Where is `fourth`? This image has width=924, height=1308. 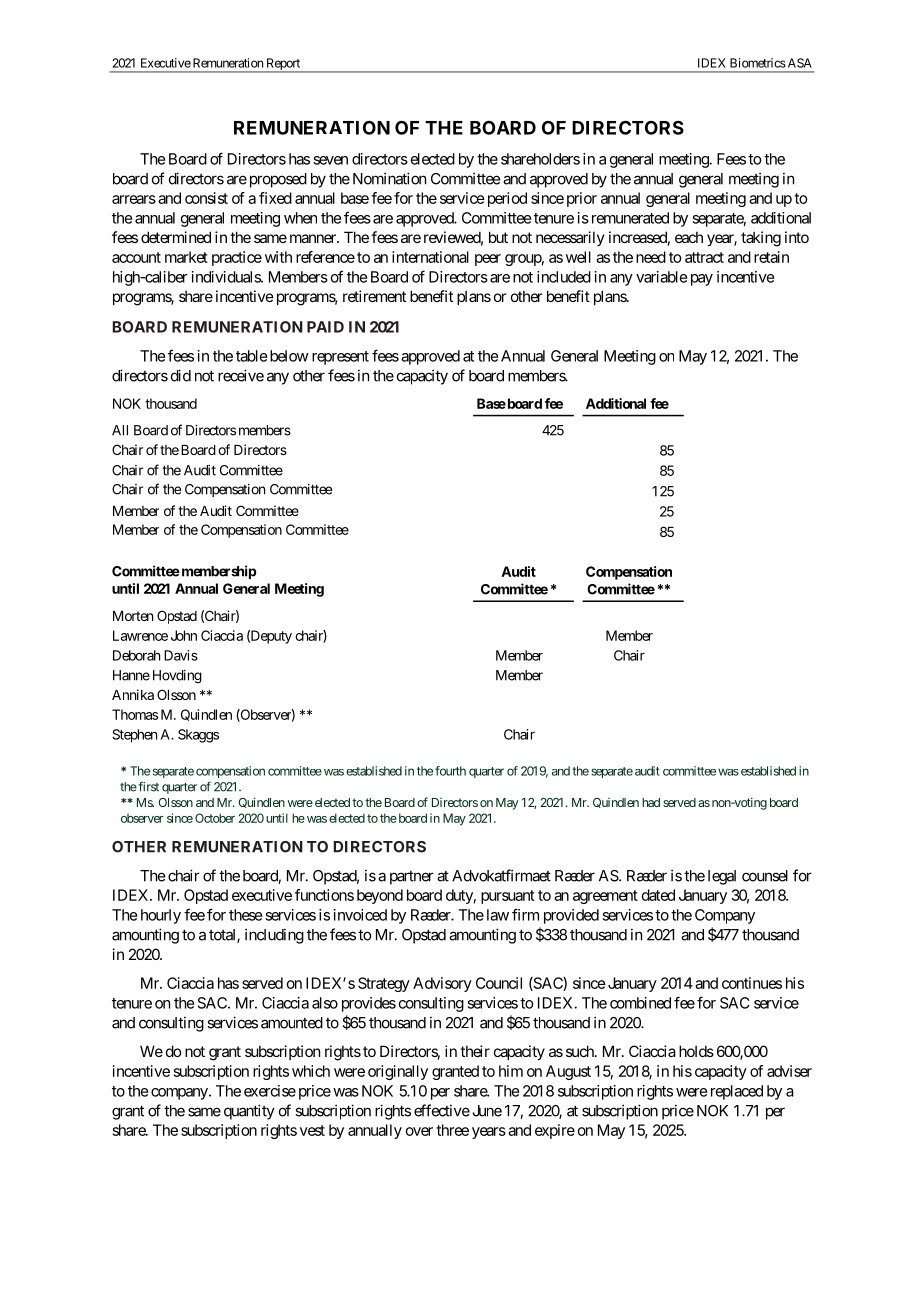 fourth is located at coordinates (450, 771).
